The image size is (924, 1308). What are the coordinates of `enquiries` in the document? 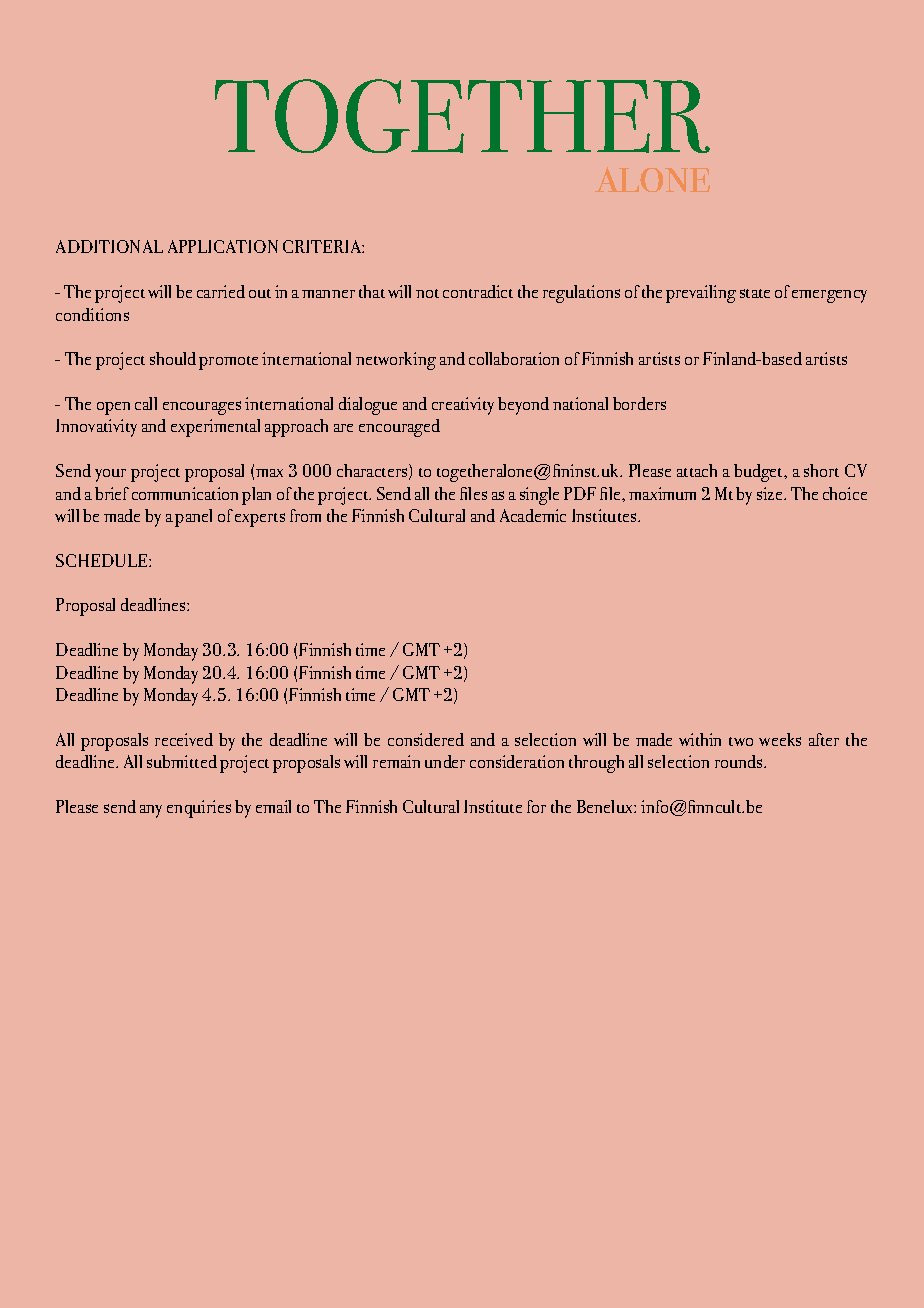 It's located at (199, 809).
